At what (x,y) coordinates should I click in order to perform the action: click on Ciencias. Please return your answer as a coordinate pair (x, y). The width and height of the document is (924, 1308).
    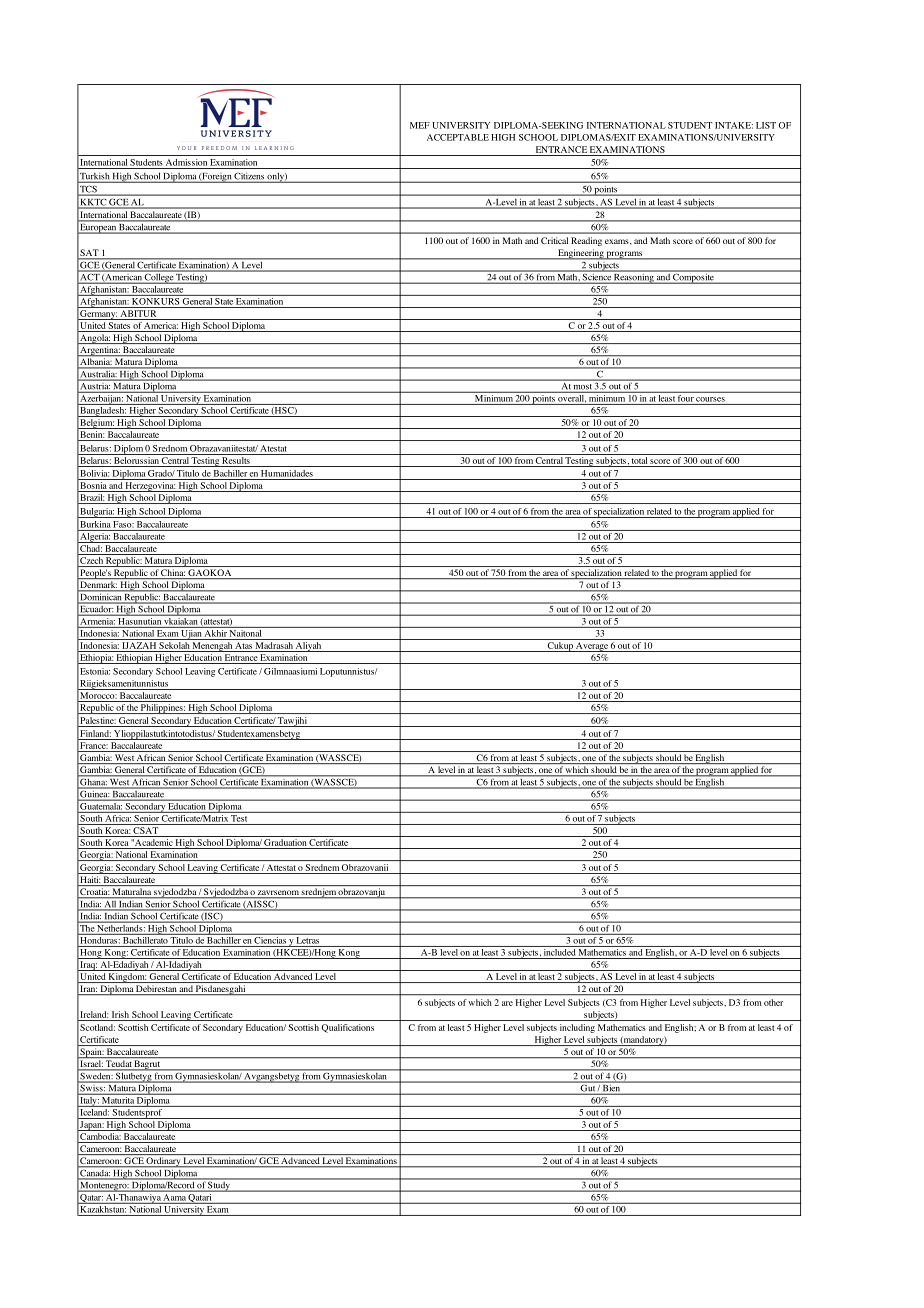
    Looking at the image, I should click on (270, 939).
